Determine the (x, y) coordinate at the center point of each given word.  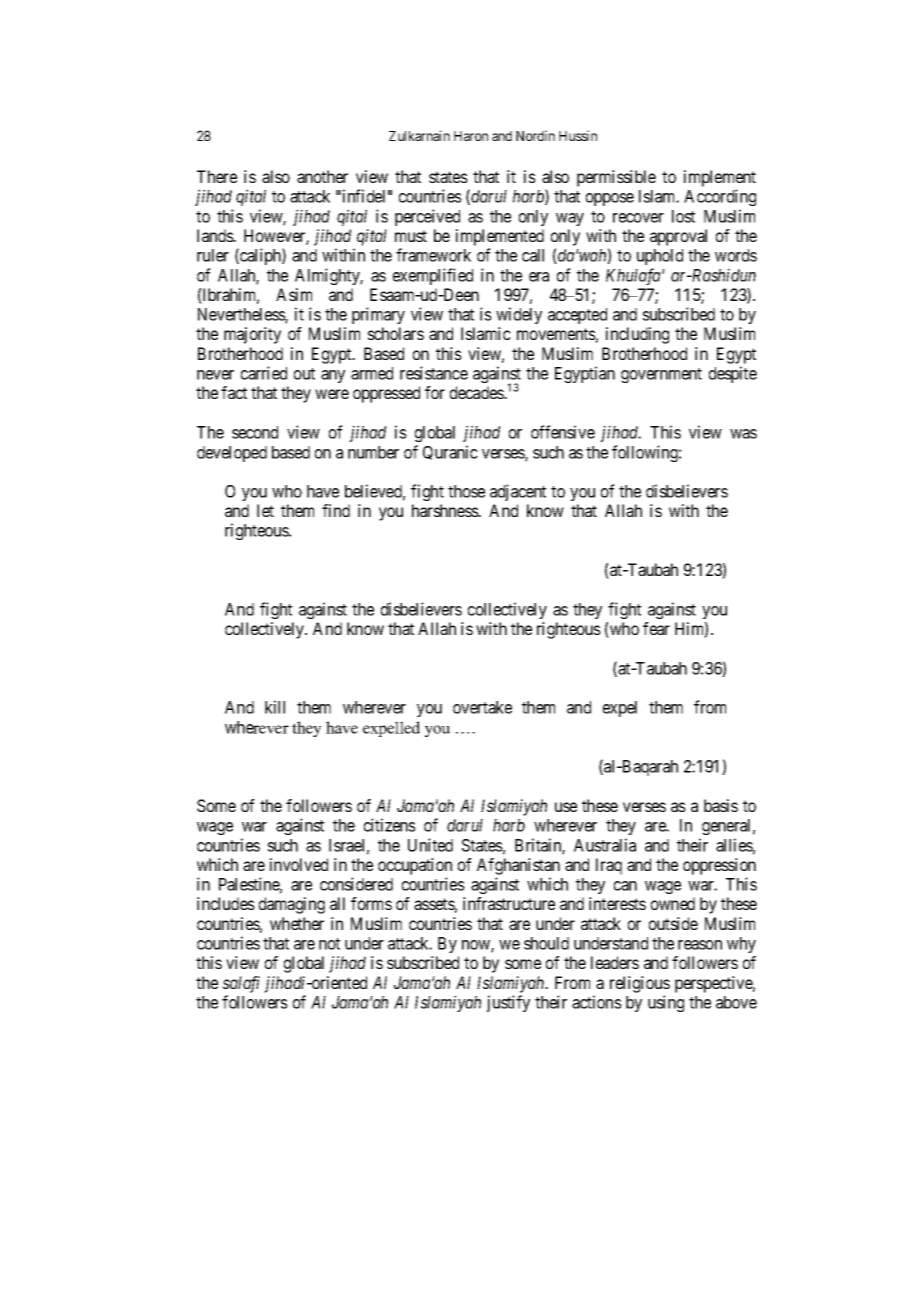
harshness (446, 510)
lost (683, 216)
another (322, 176)
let (265, 510)
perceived (427, 217)
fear (656, 628)
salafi (241, 984)
